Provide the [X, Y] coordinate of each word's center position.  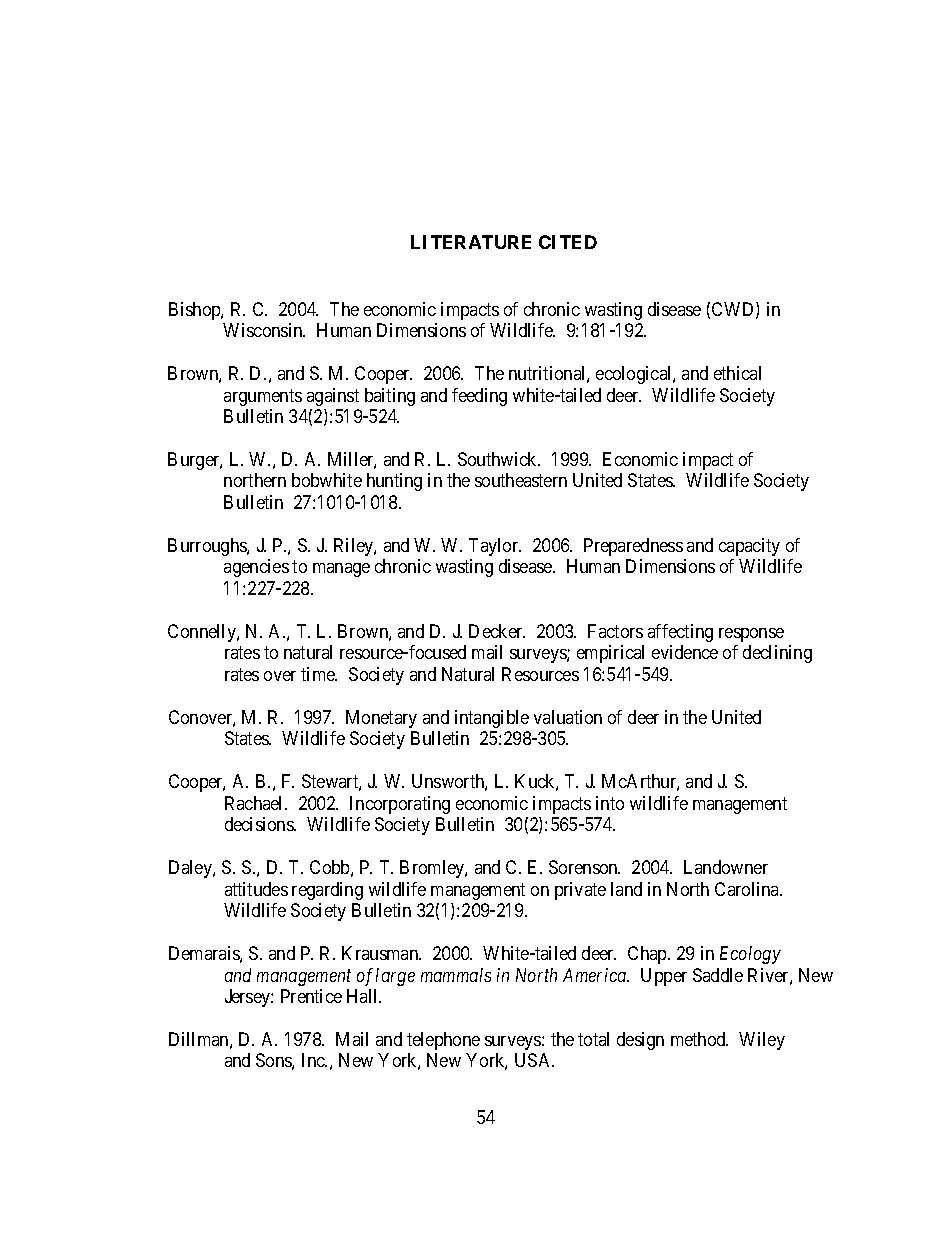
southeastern [521, 480]
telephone [443, 1041]
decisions [260, 824]
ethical [737, 373]
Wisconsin [264, 330]
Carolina [748, 889]
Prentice [311, 996]
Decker [497, 631]
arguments [263, 397]
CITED [568, 242]
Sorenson [584, 867]
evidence [685, 652]
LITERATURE [471, 242]
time [319, 674]
